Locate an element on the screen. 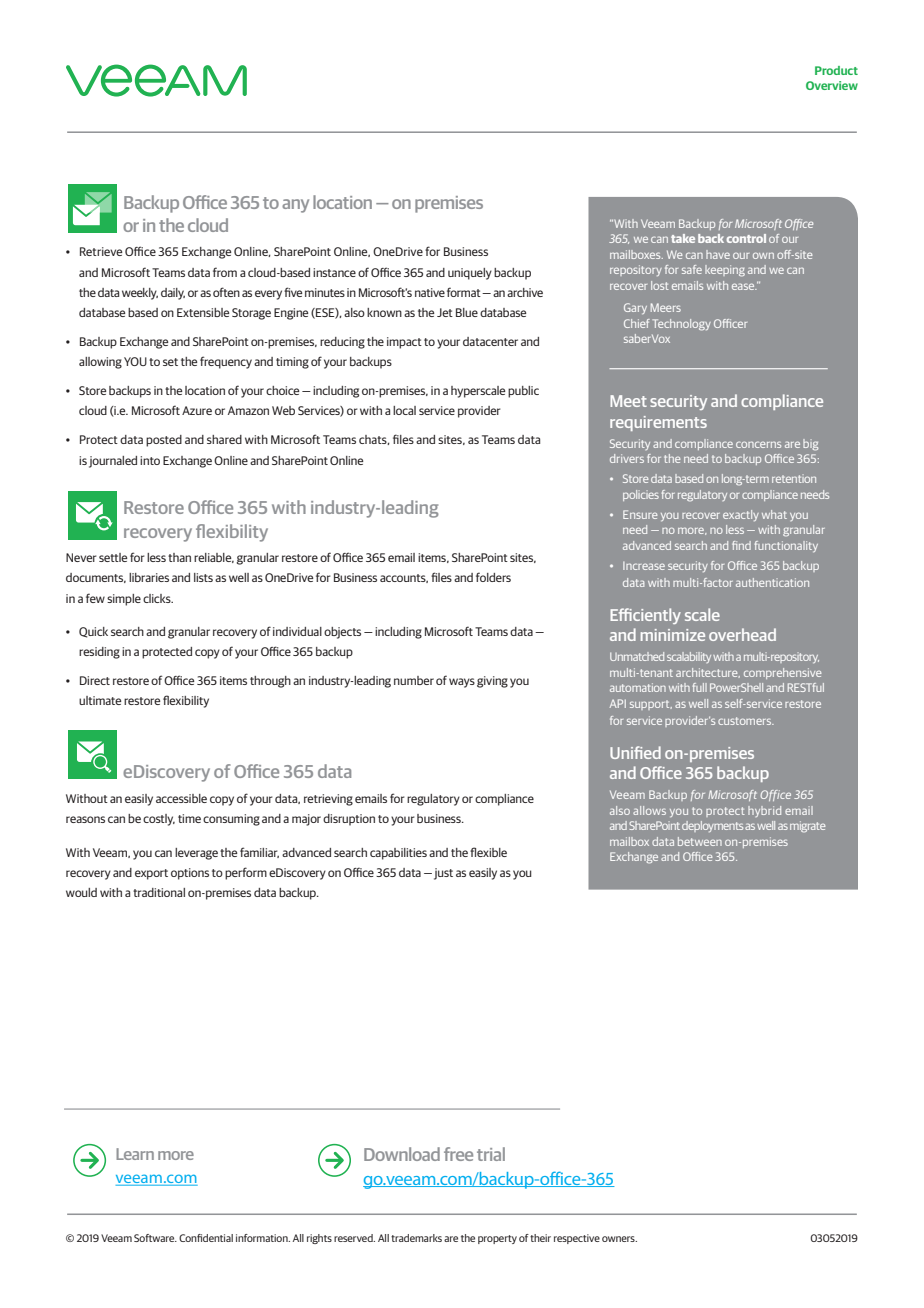 The height and width of the screenshot is (1308, 924). property is located at coordinates (497, 1239).
